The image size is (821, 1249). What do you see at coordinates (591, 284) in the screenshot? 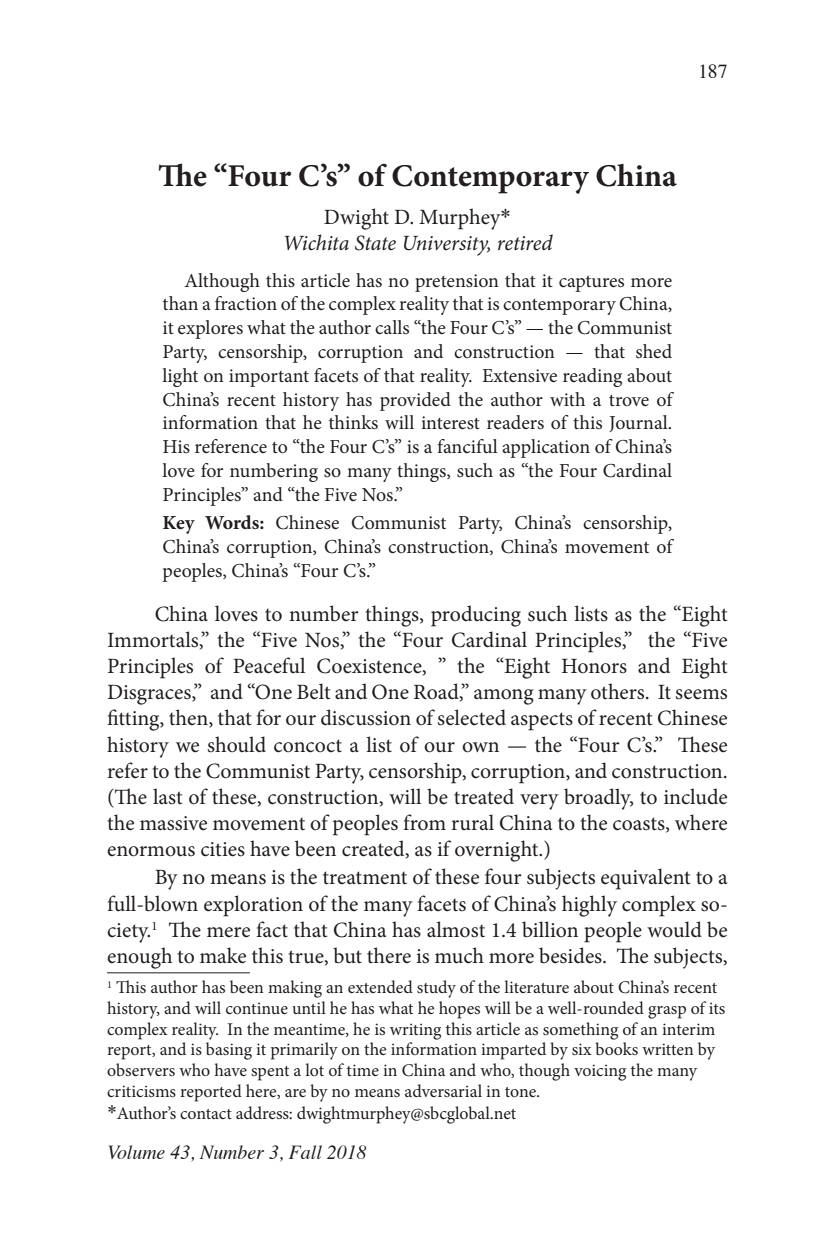
I see `captures` at bounding box center [591, 284].
